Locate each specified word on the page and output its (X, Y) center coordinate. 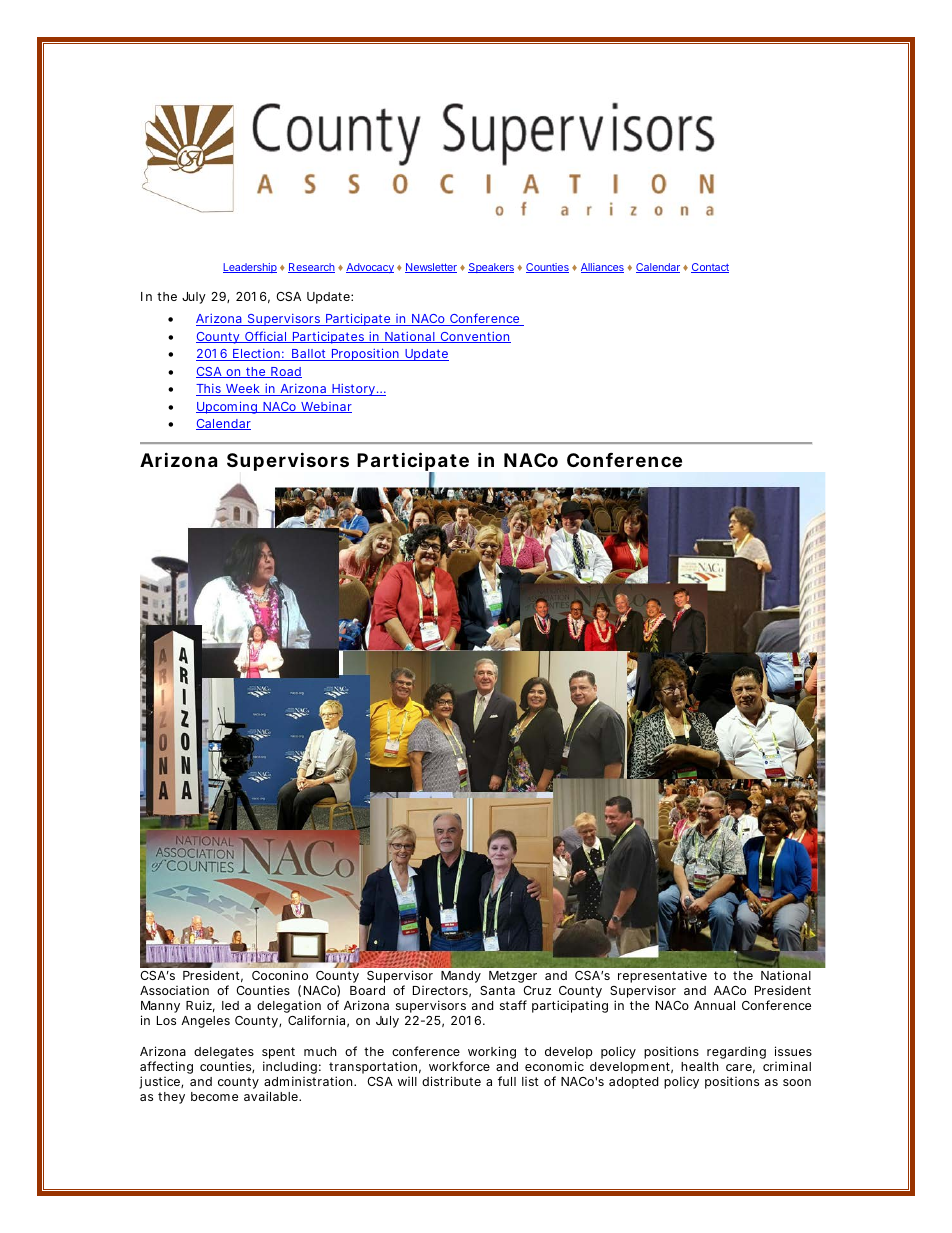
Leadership (250, 268)
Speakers (491, 268)
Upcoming (228, 407)
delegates (224, 1053)
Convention (474, 337)
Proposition (366, 354)
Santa (497, 990)
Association (174, 990)
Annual (714, 1005)
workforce (459, 1066)
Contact (710, 268)
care (740, 1068)
